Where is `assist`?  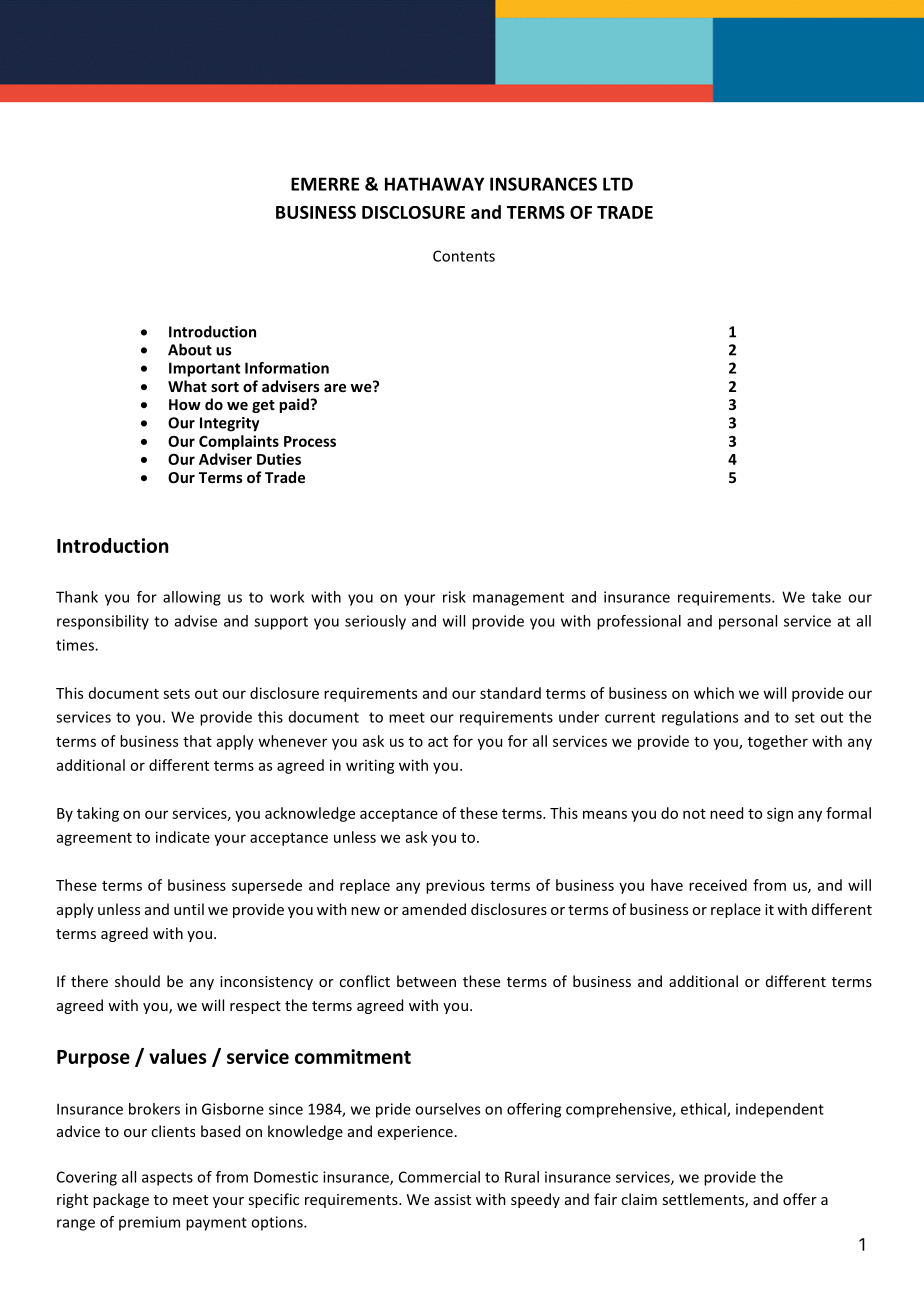
assist is located at coordinates (452, 1199).
